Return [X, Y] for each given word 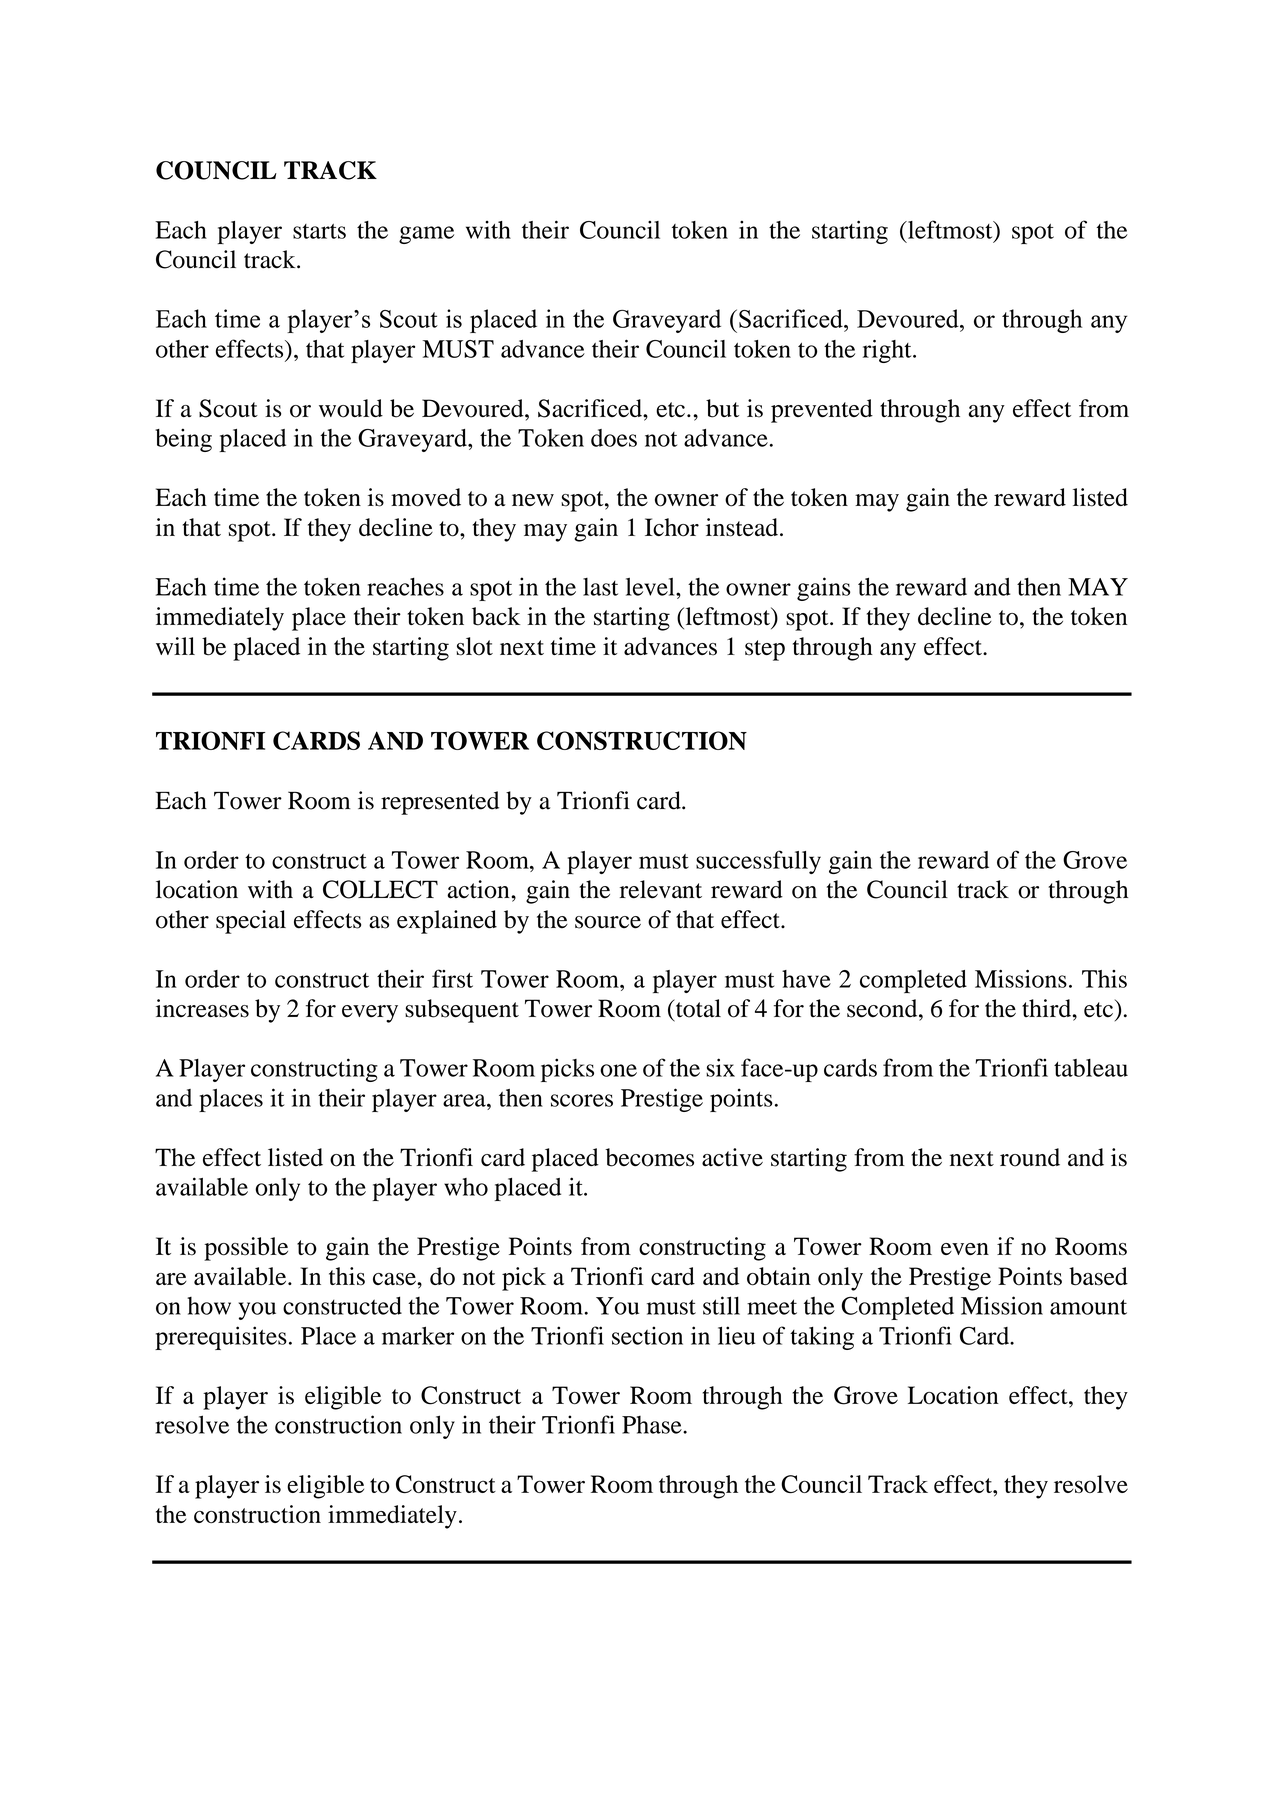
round [1030, 1157]
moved [426, 497]
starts [319, 231]
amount [1088, 1307]
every [370, 1014]
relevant [661, 889]
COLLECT [380, 889]
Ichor [672, 527]
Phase [653, 1425]
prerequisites [221, 1338]
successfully [758, 862]
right [888, 351]
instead [742, 527]
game [426, 235]
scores [582, 1100]
